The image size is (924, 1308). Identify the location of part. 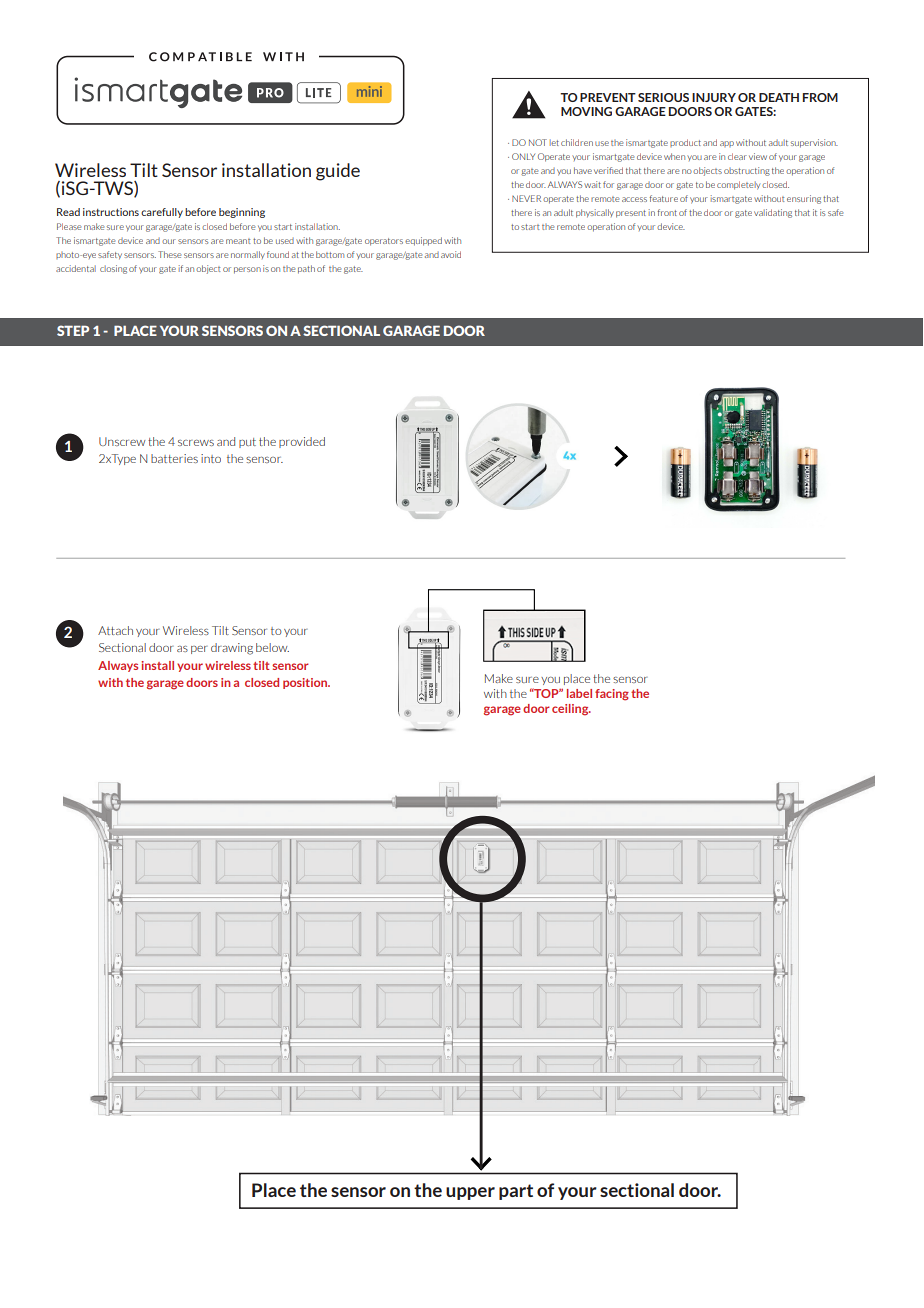
(516, 1192).
